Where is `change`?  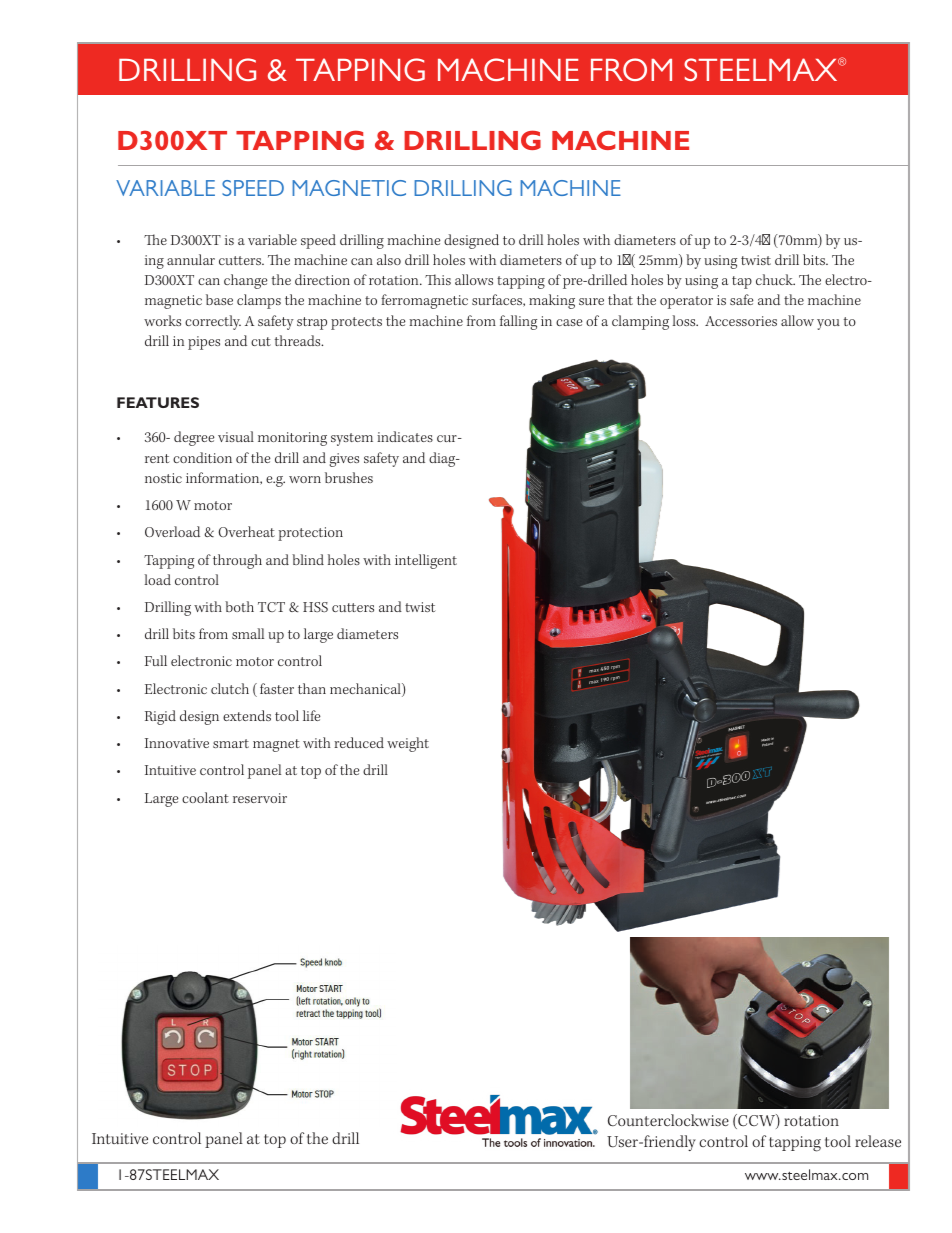 change is located at coordinates (246, 281).
